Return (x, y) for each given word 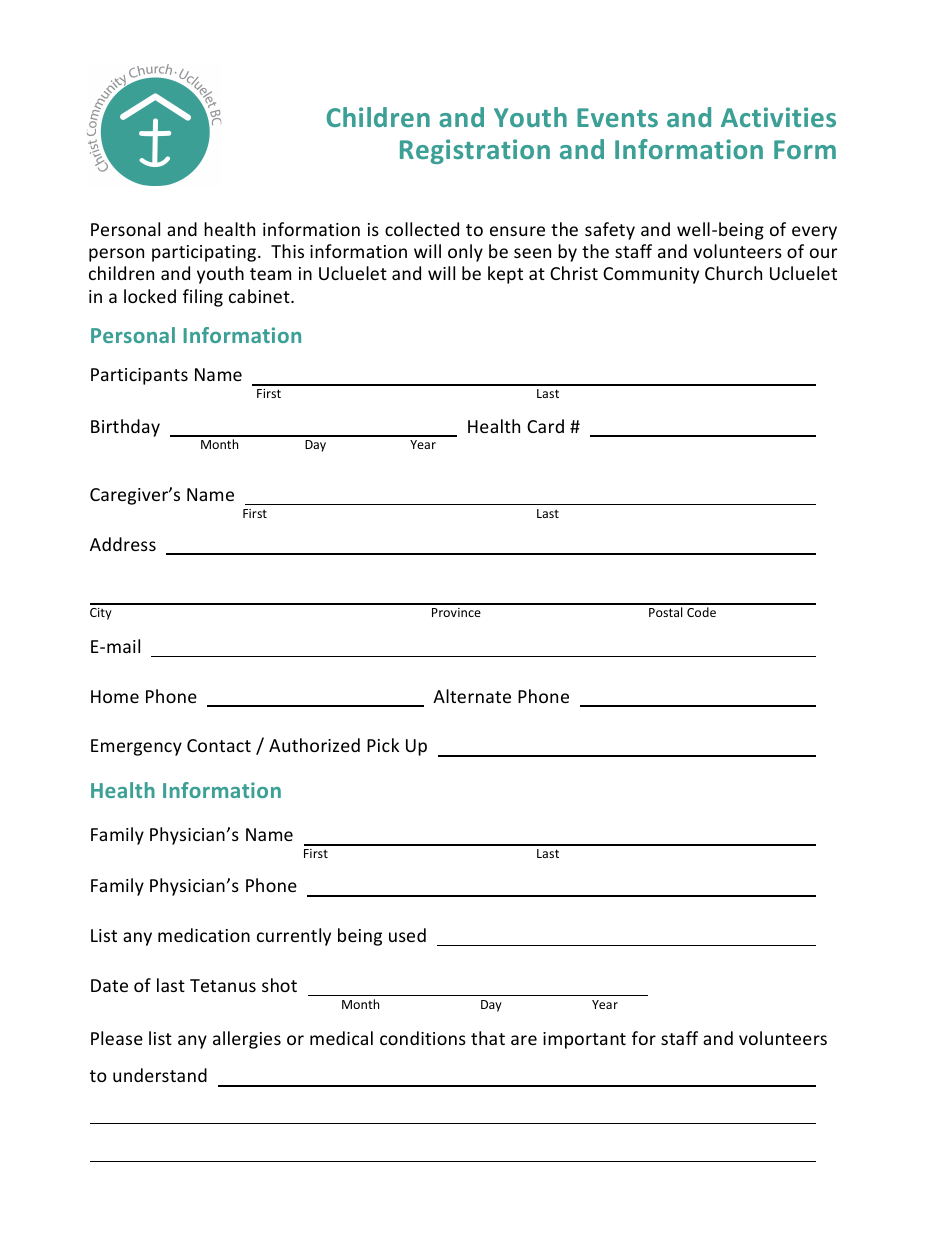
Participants (139, 376)
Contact (219, 745)
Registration (475, 151)
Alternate (472, 696)
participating (205, 253)
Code (701, 612)
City (101, 614)
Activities (778, 117)
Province (456, 612)
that (488, 1038)
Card (545, 426)
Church (733, 273)
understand (160, 1075)
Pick (383, 745)
